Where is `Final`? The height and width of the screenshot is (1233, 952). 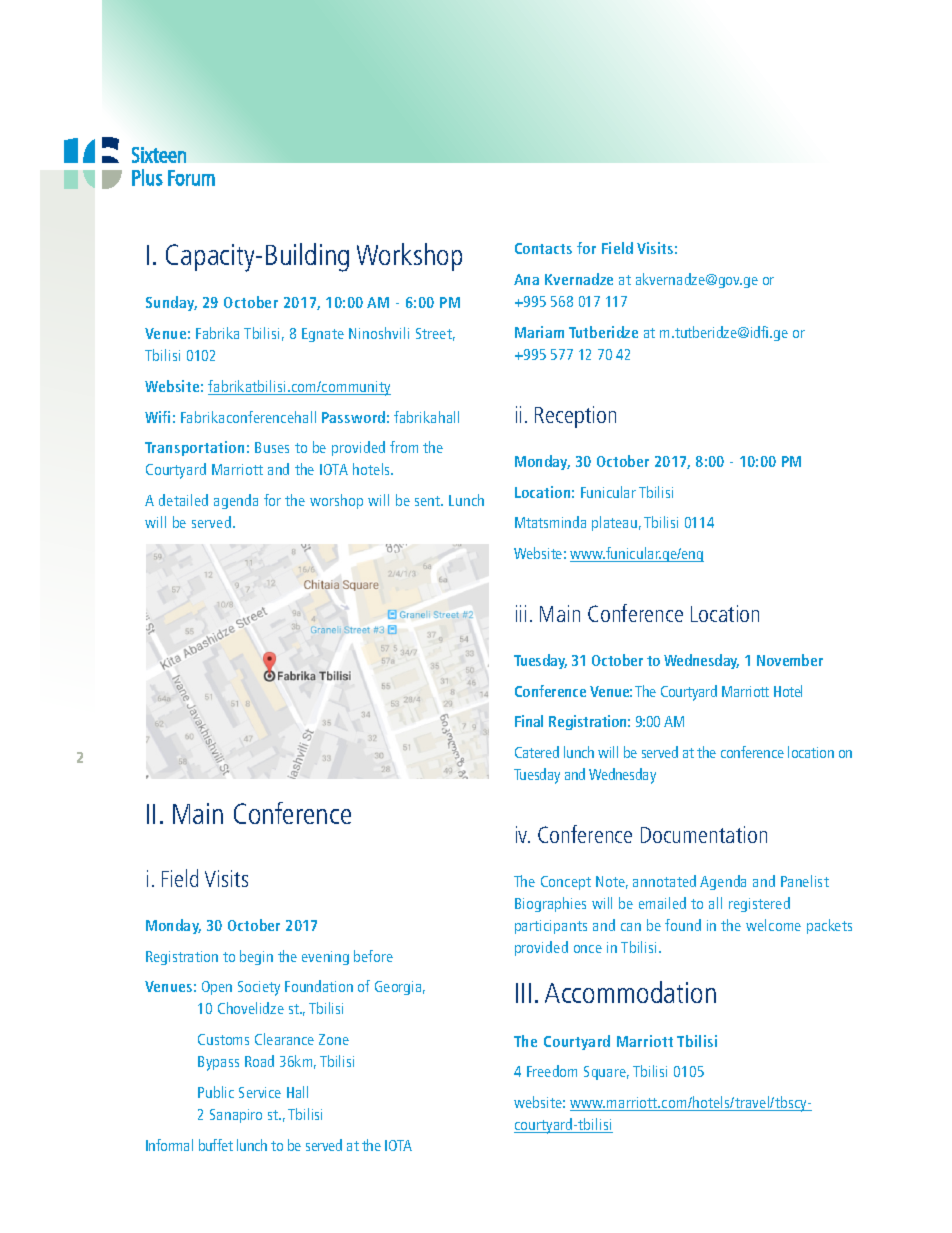 Final is located at coordinates (529, 721).
